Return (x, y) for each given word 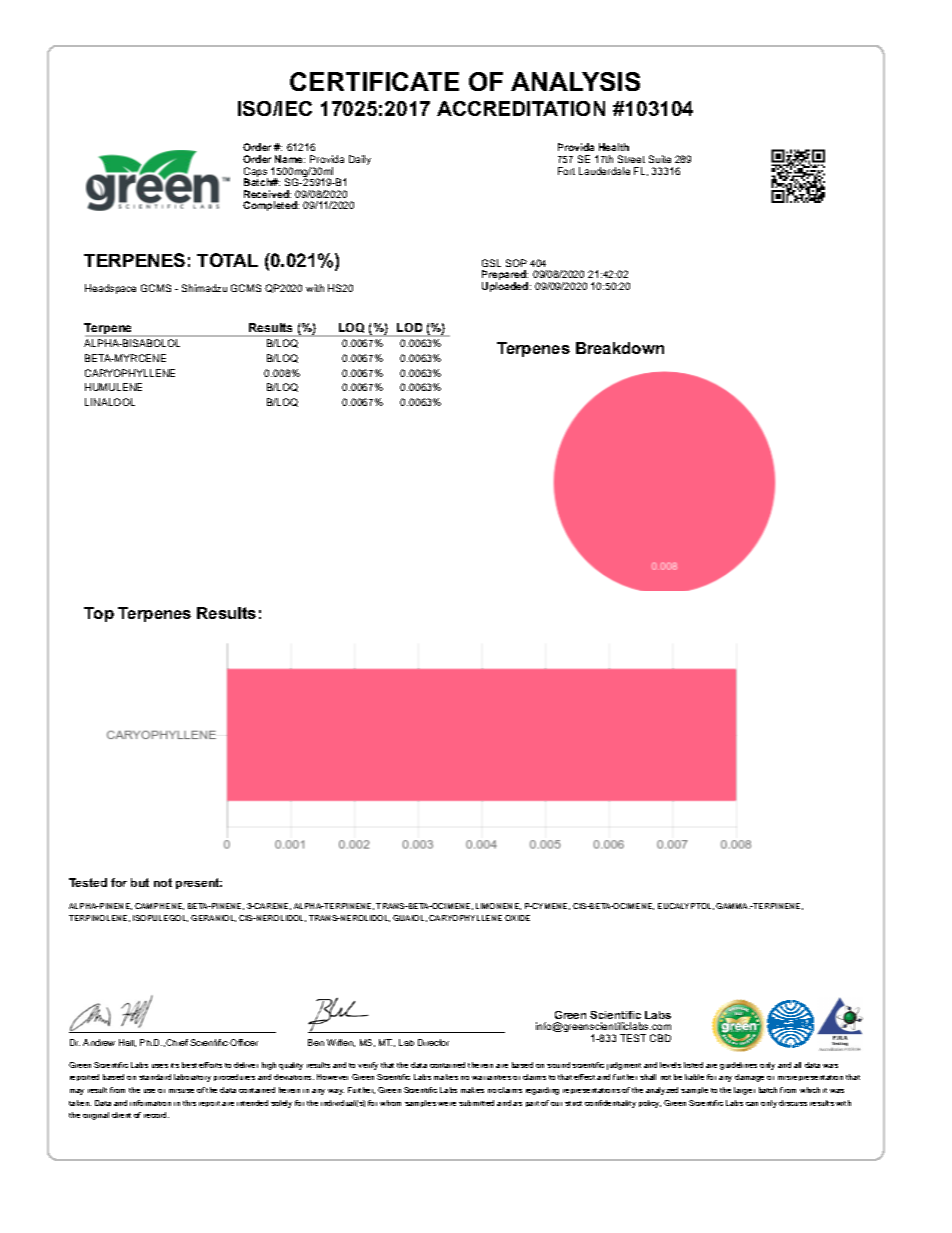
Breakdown (620, 348)
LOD (409, 327)
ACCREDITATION (521, 108)
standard (155, 1077)
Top (99, 614)
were (447, 1104)
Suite (660, 159)
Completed (271, 206)
